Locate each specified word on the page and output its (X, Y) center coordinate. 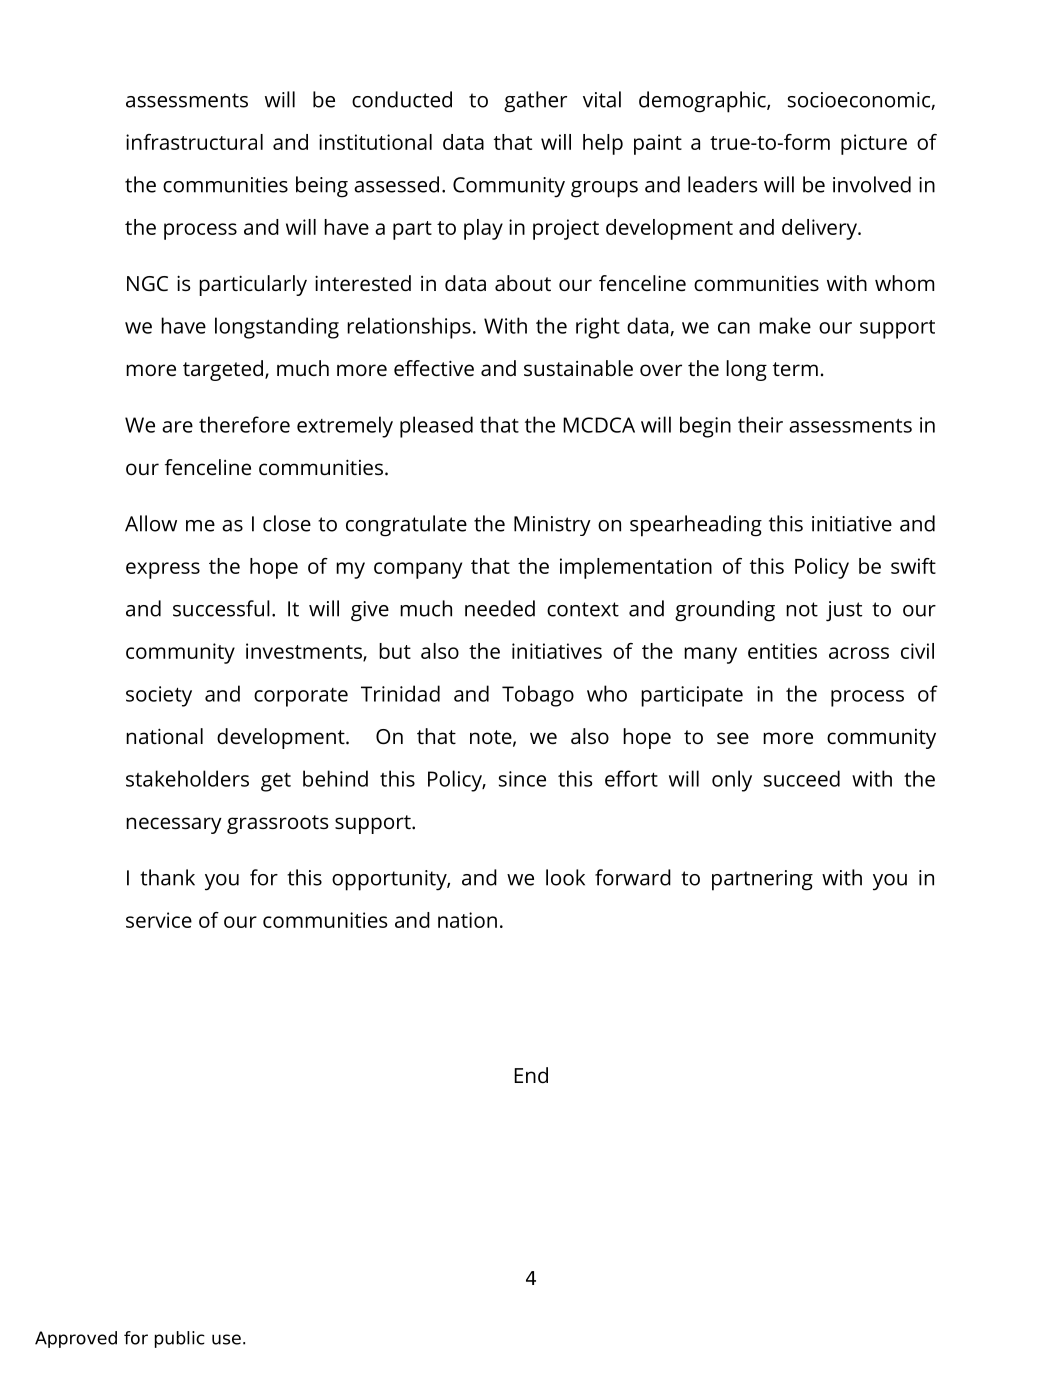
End (531, 1075)
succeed (802, 778)
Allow (151, 523)
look (565, 877)
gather (535, 102)
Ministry (552, 526)
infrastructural (194, 142)
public (180, 1339)
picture (874, 144)
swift (913, 566)
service (159, 920)
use (226, 1339)
